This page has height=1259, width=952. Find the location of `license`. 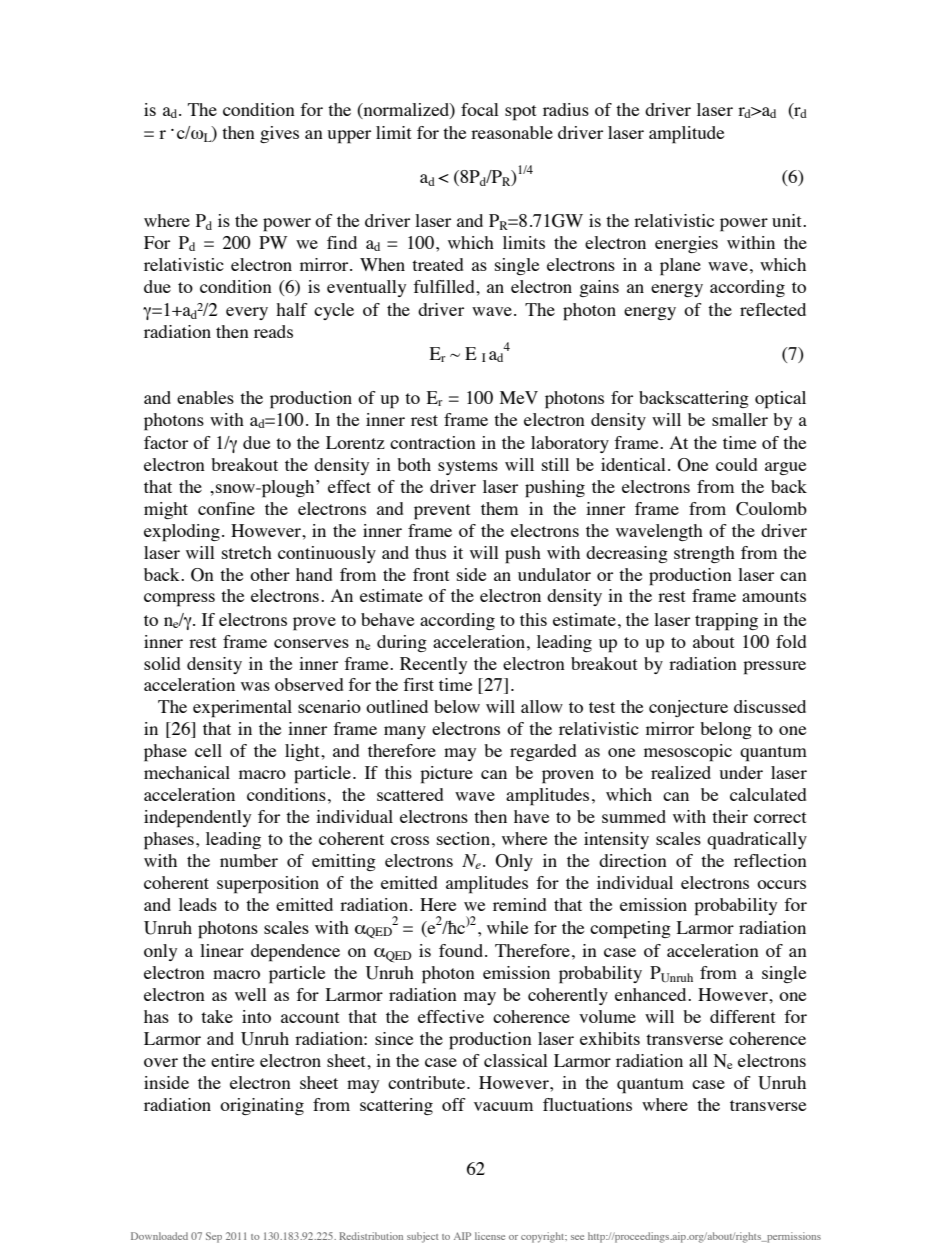

license is located at coordinates (490, 1236).
